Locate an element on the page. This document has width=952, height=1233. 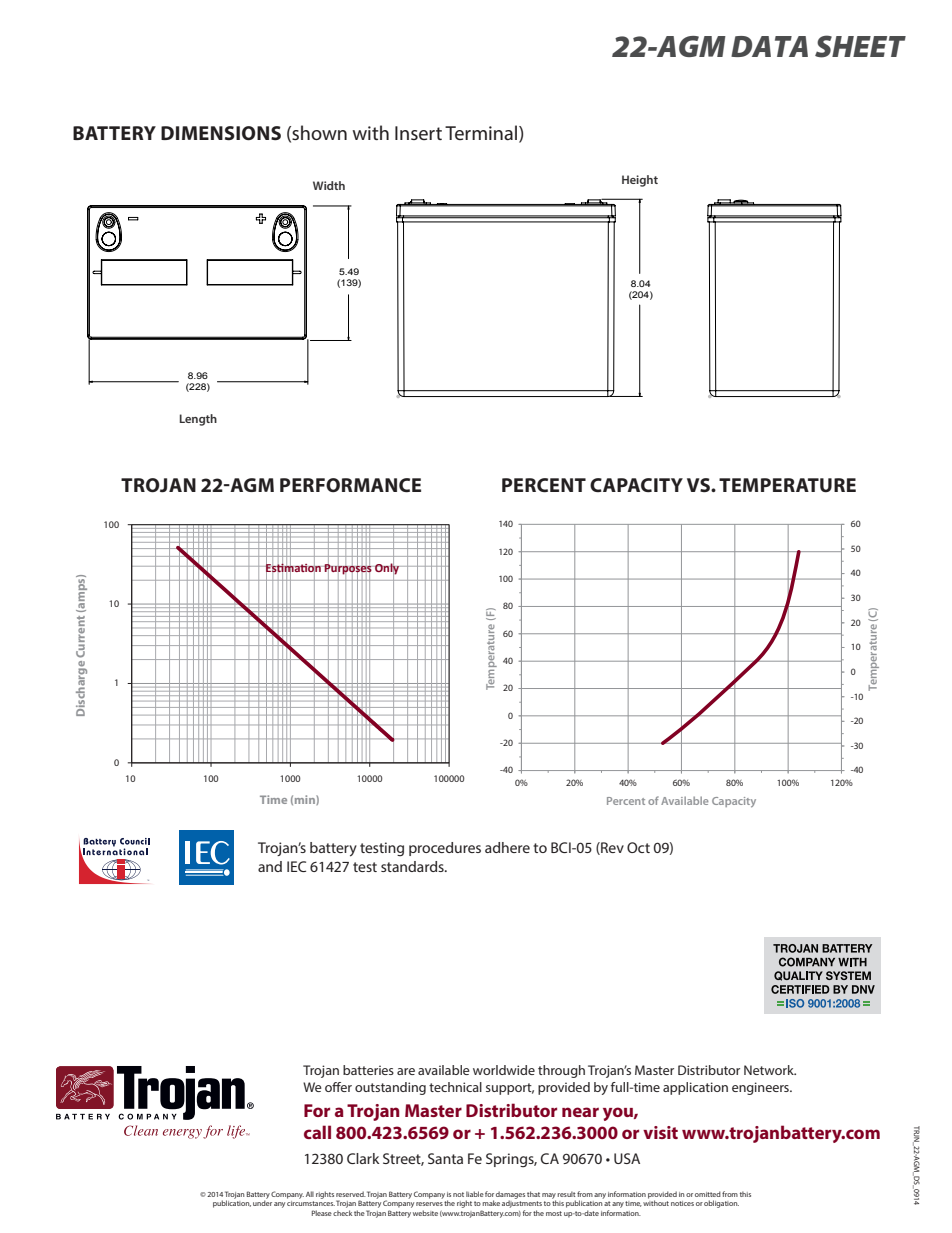
DATA is located at coordinates (769, 46).
